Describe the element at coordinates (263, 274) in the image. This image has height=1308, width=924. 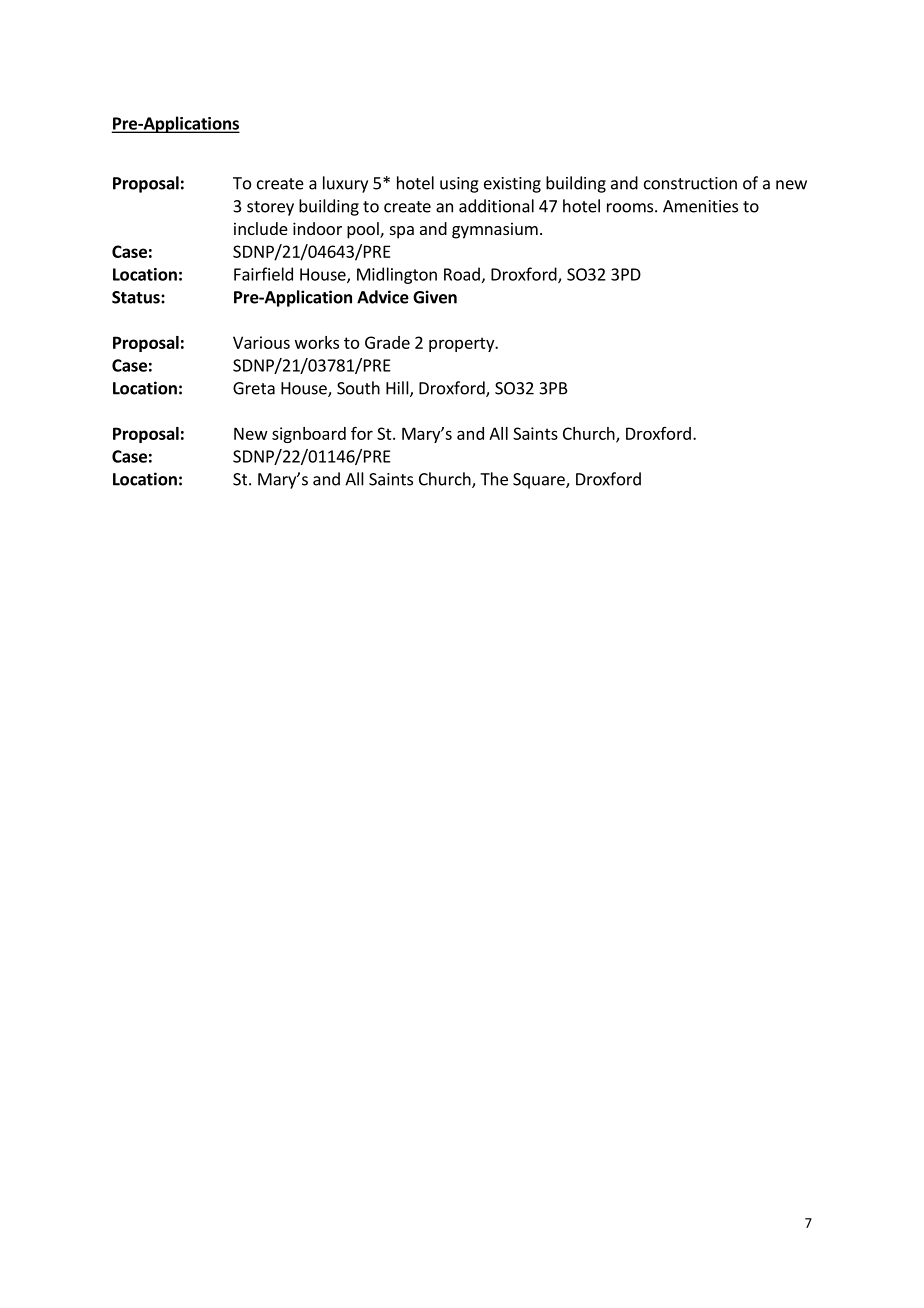
I see `Fairfield` at that location.
